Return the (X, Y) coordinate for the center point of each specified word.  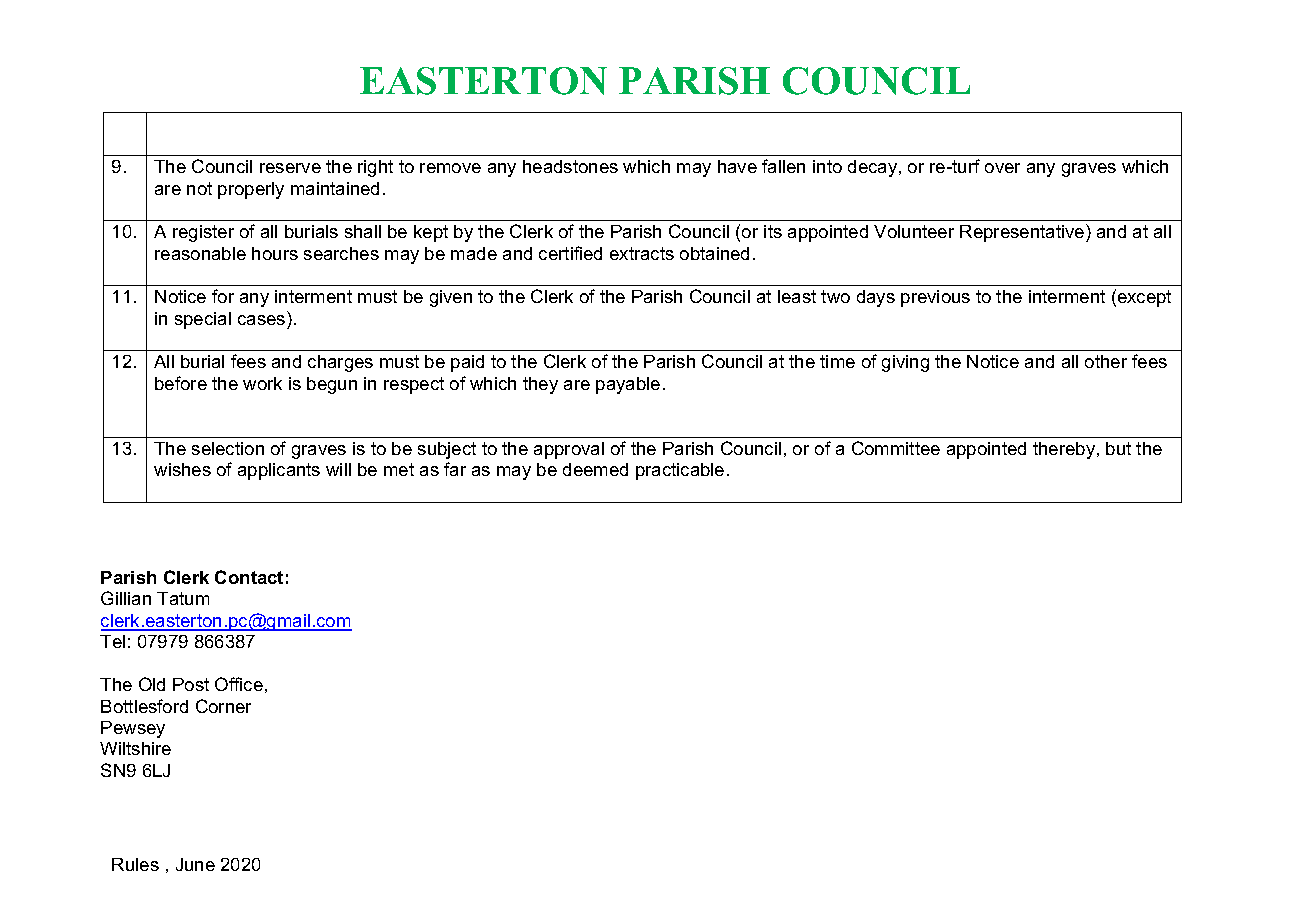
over (1002, 168)
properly (251, 190)
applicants (279, 471)
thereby (1065, 450)
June (195, 864)
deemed (595, 469)
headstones (570, 166)
